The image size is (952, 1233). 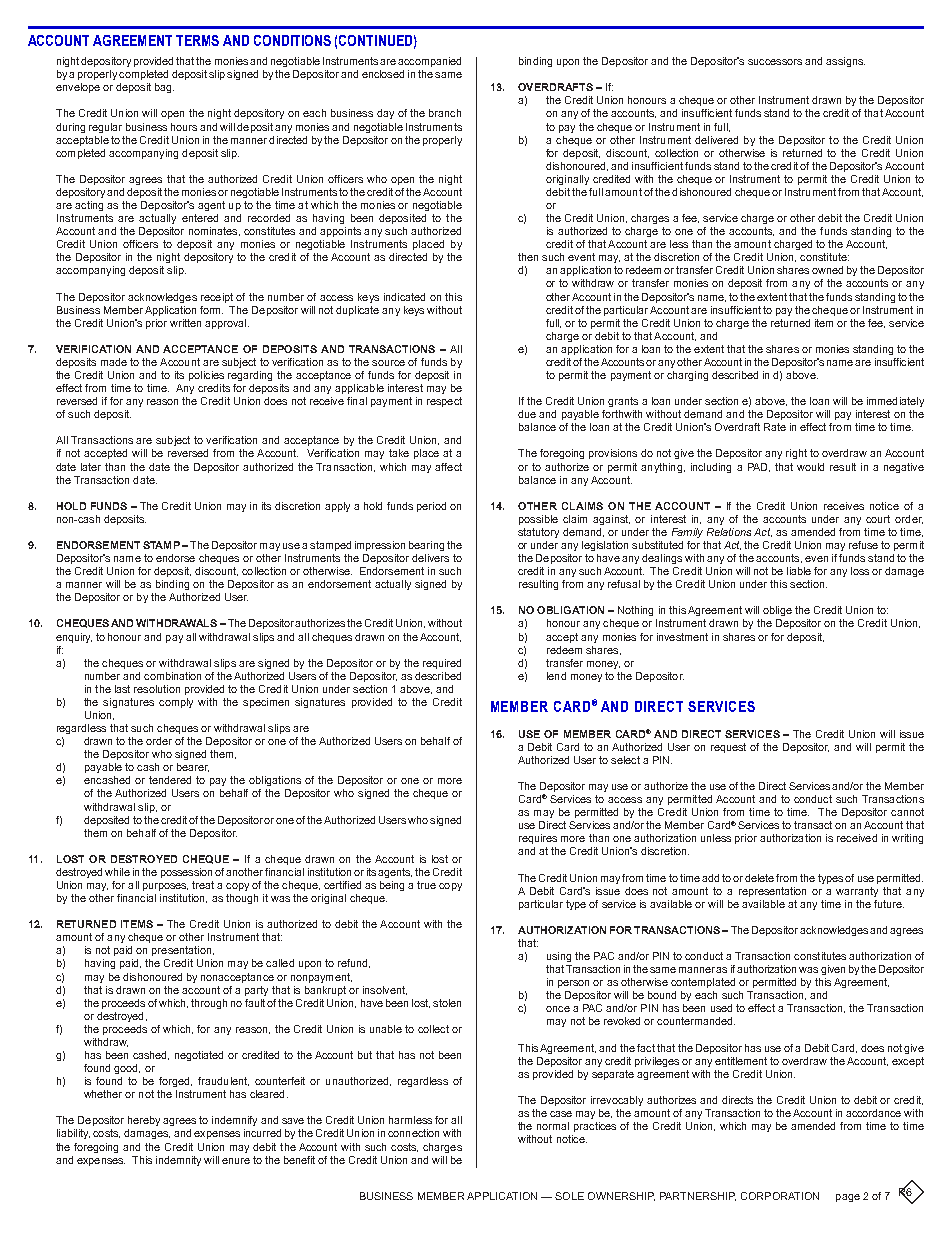 What do you see at coordinates (176, 703) in the screenshot?
I see `comply` at bounding box center [176, 703].
